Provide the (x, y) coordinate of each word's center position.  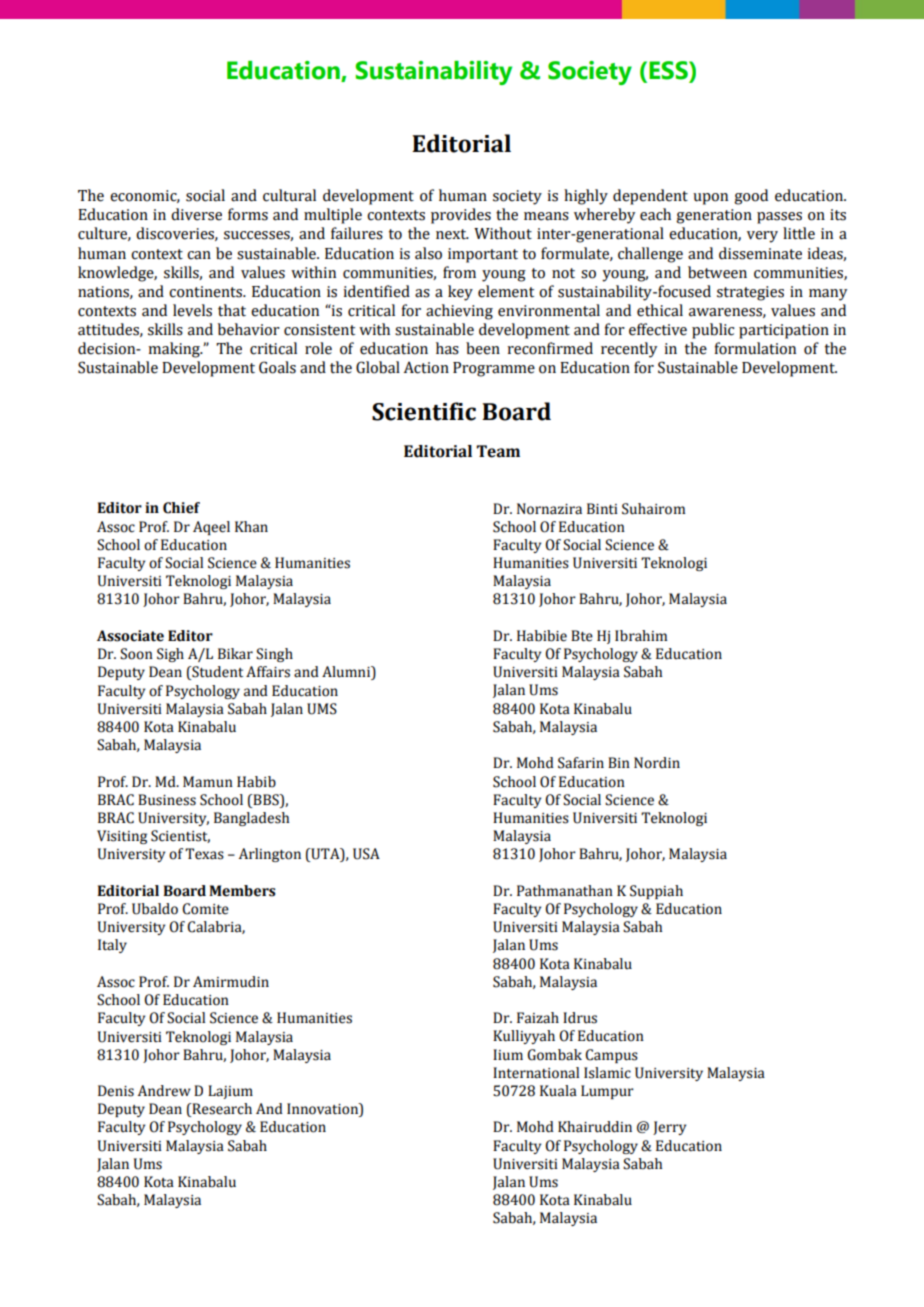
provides (461, 216)
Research (221, 1110)
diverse (196, 214)
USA (366, 854)
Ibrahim (641, 636)
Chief (181, 508)
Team (498, 451)
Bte (582, 636)
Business (167, 800)
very (762, 237)
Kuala (558, 1091)
